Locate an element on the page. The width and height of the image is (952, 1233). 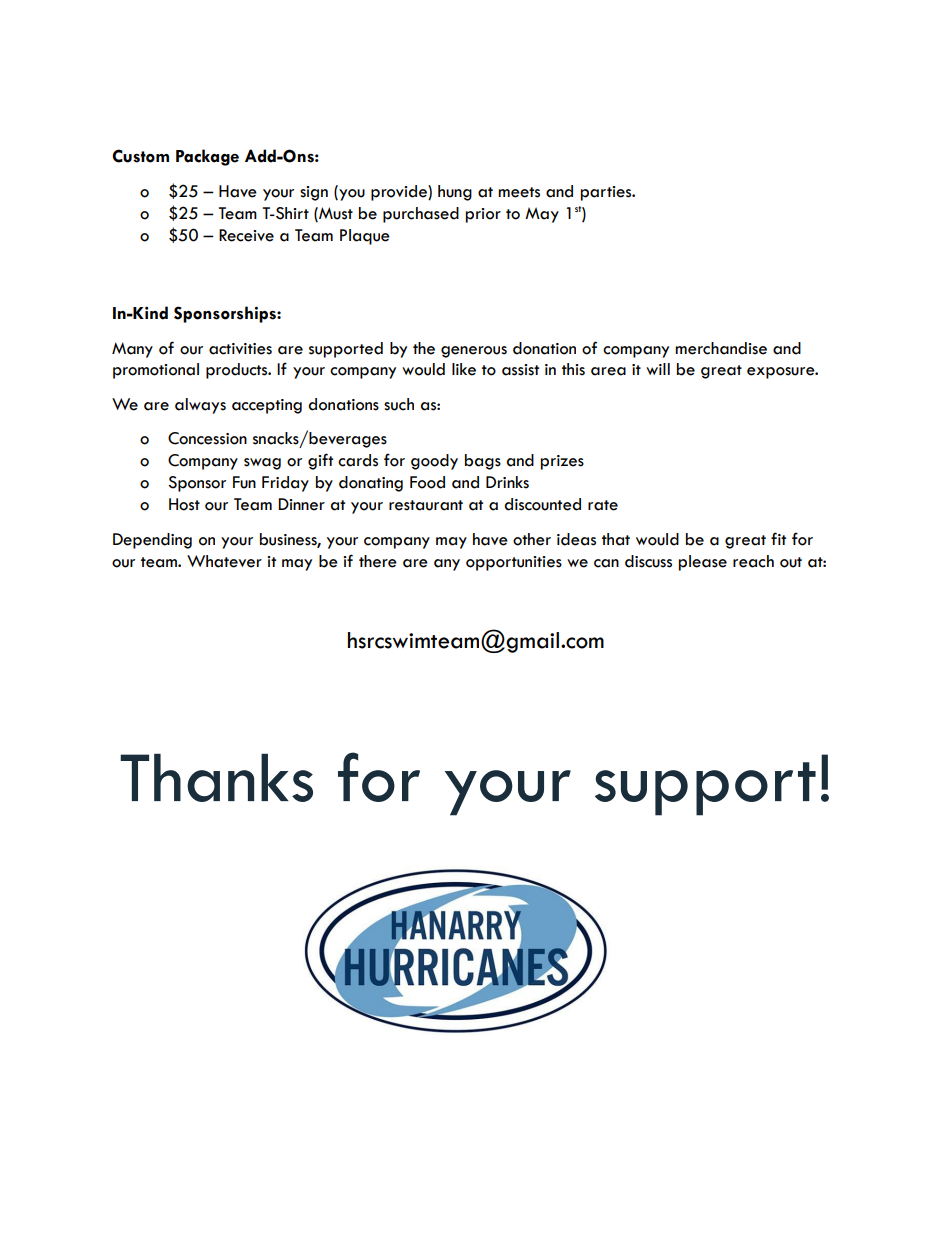
merchandise is located at coordinates (721, 348).
